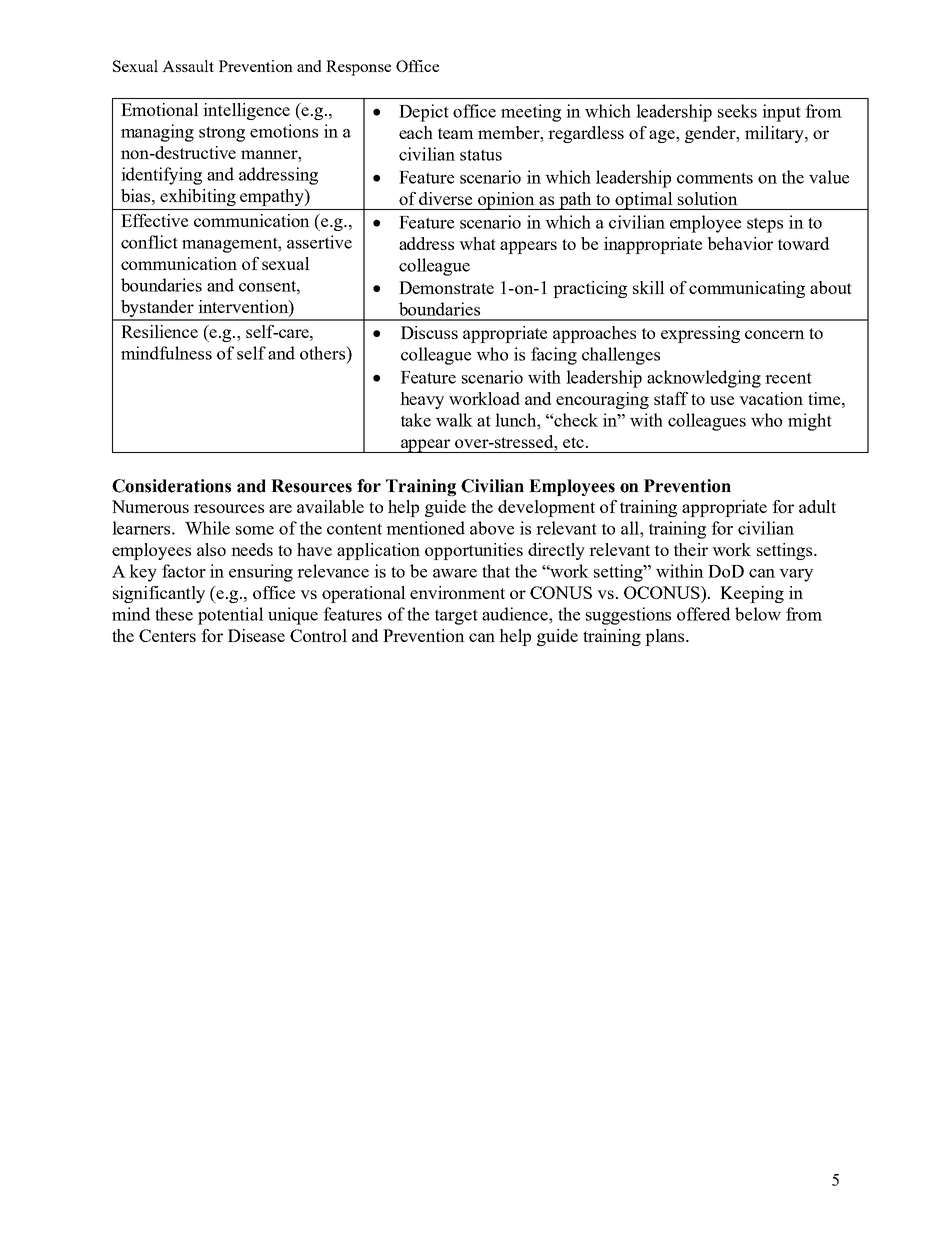 The image size is (952, 1233). I want to click on might, so click(810, 422).
